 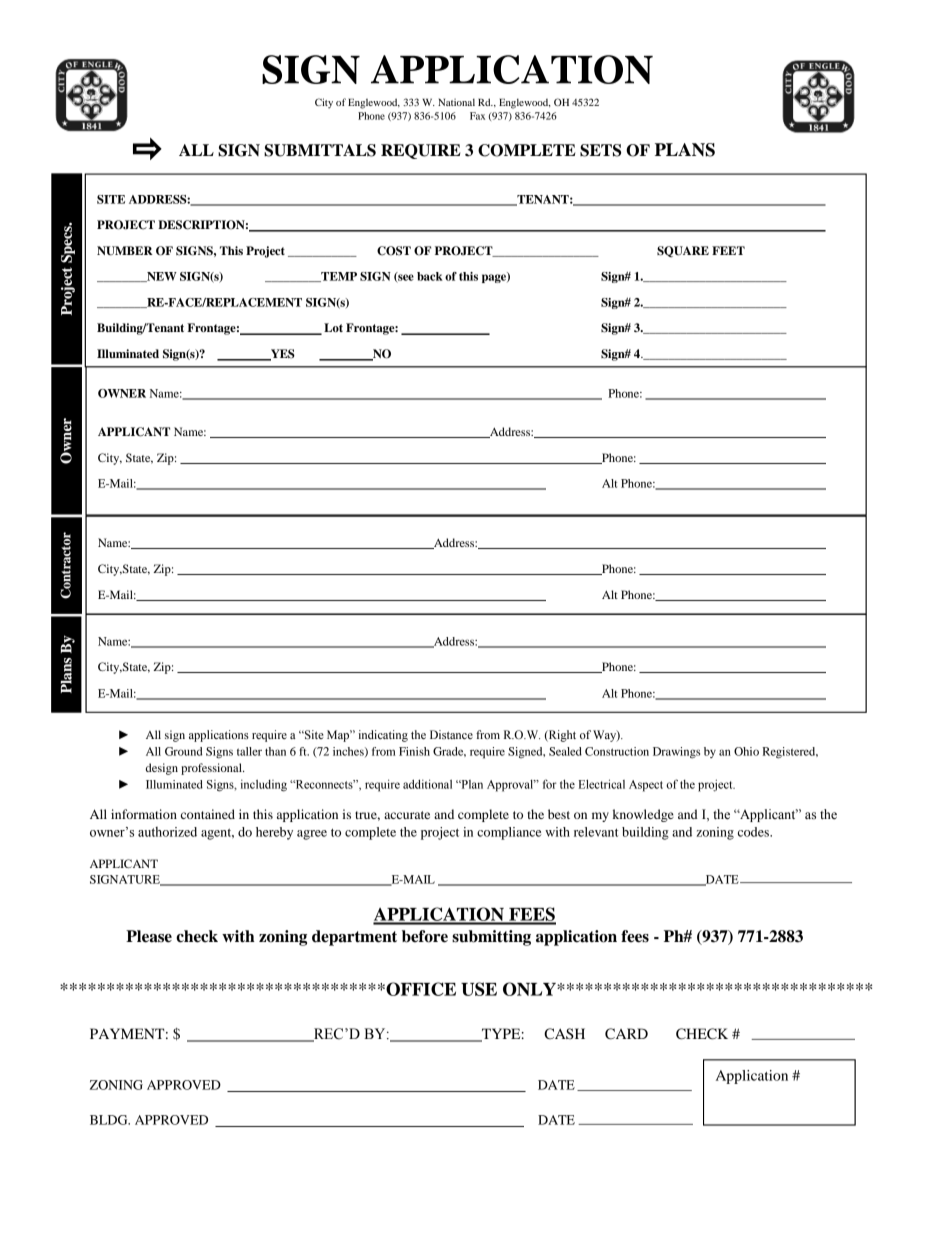 I want to click on National, so click(x=456, y=102).
